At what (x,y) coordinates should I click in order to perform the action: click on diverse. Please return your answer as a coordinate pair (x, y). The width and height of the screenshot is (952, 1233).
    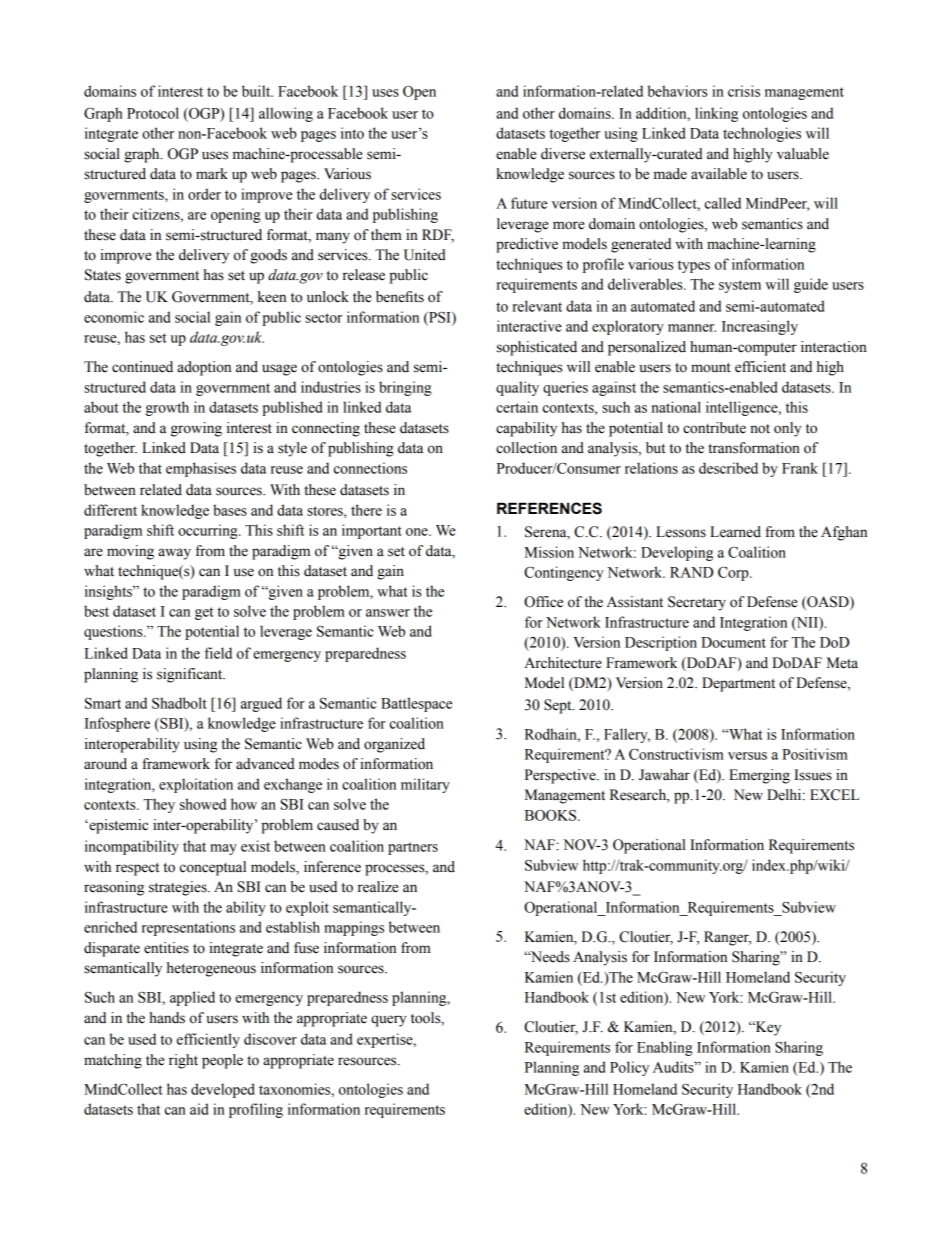
    Looking at the image, I should click on (563, 154).
